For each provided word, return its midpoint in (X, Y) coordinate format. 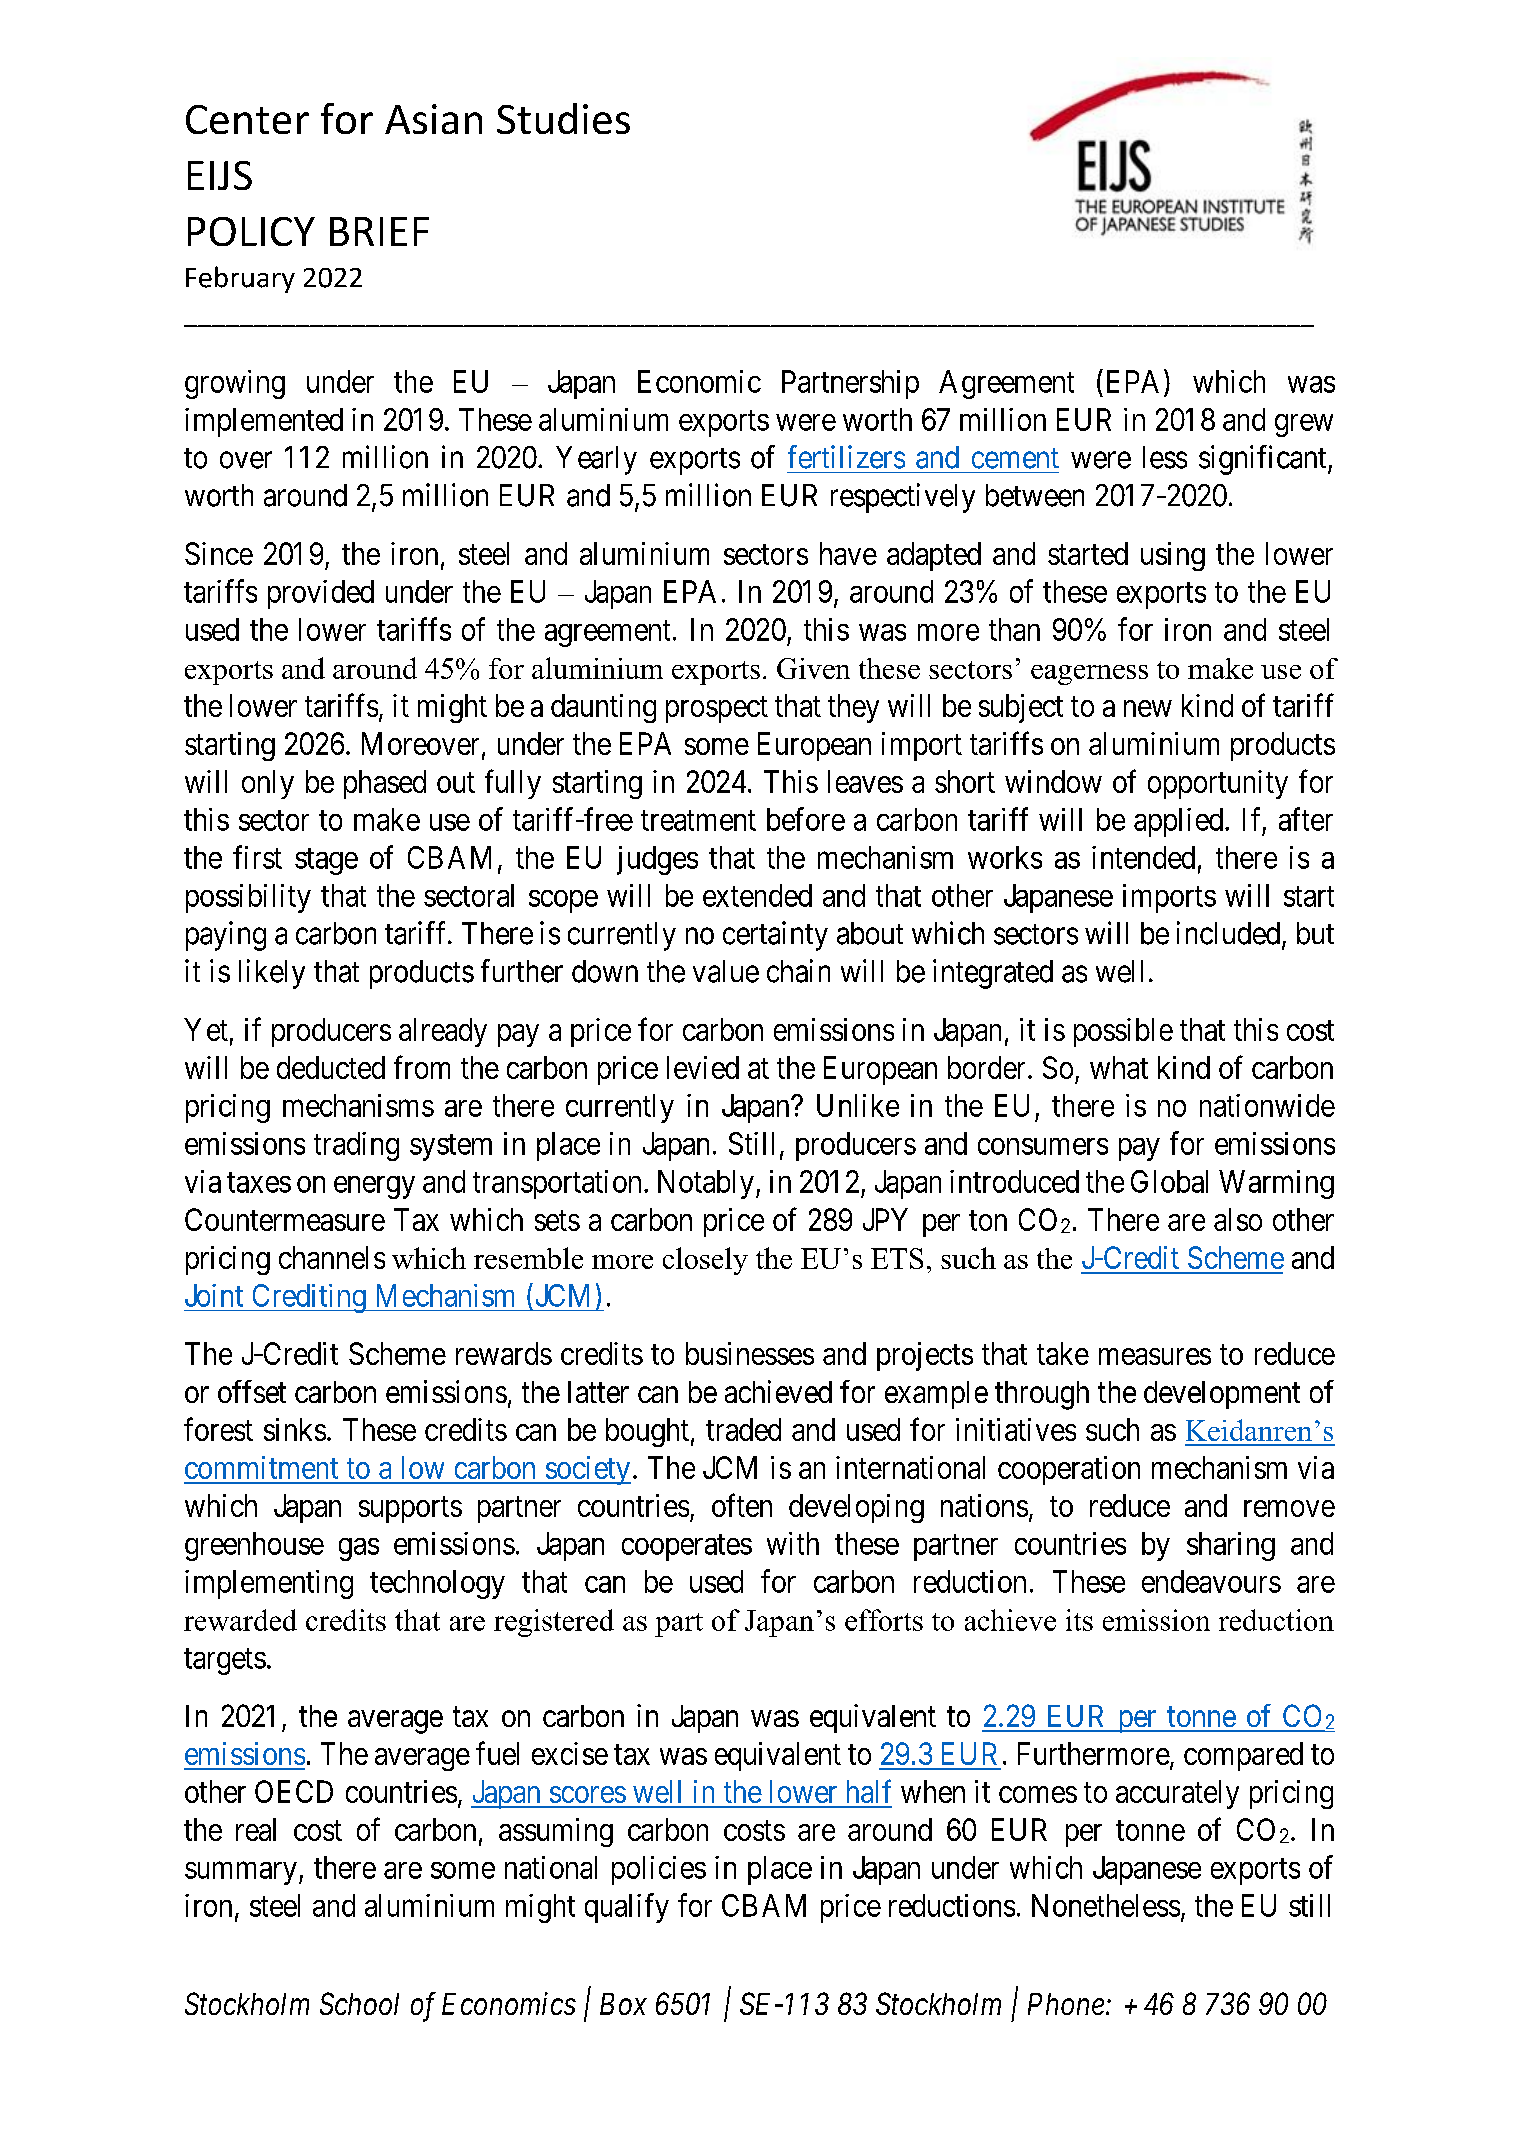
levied (703, 1067)
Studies (563, 118)
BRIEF (379, 231)
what (1119, 1067)
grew (1304, 425)
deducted (331, 1067)
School (359, 2003)
